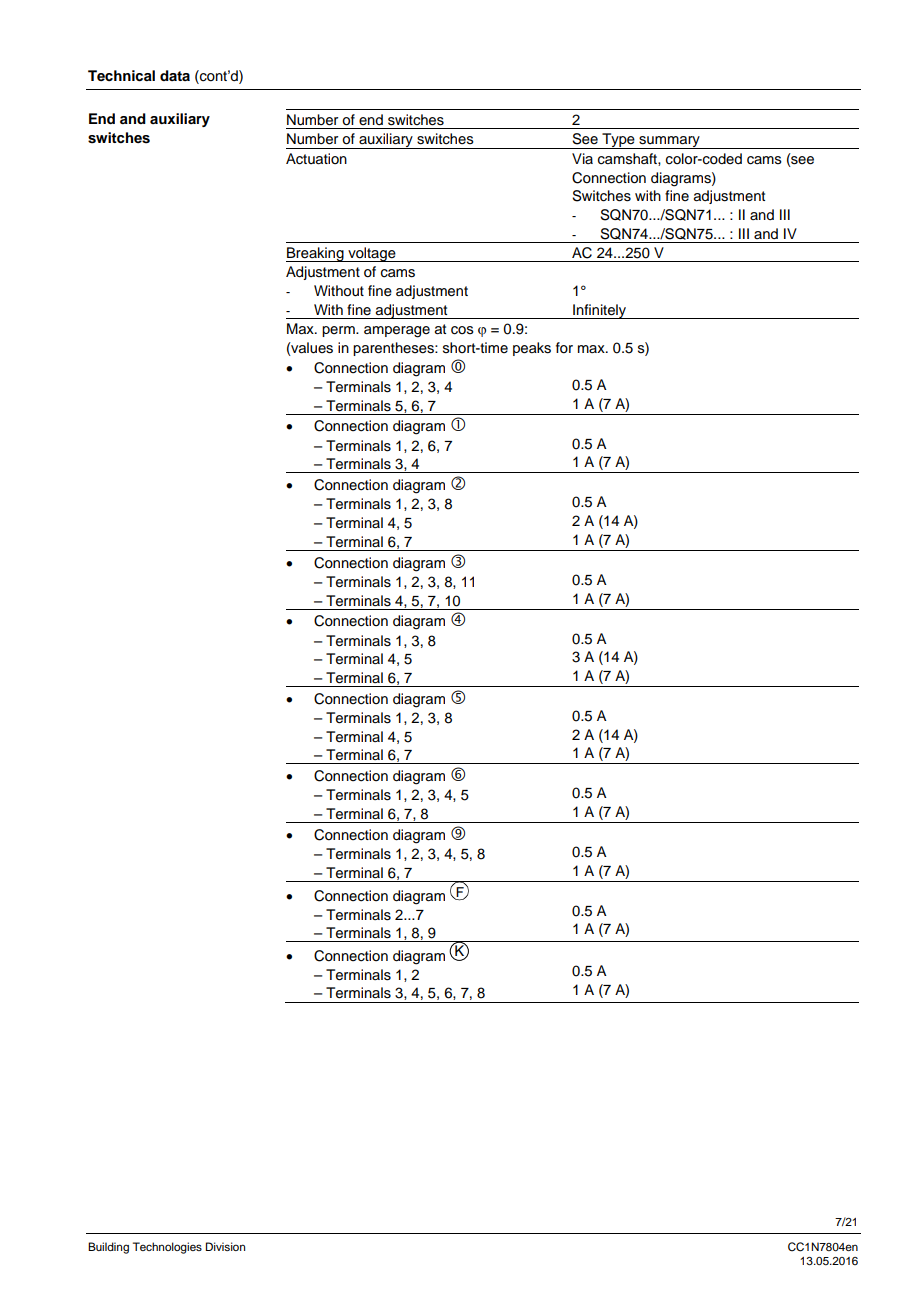  What do you see at coordinates (167, 1248) in the screenshot?
I see `Technologies` at bounding box center [167, 1248].
